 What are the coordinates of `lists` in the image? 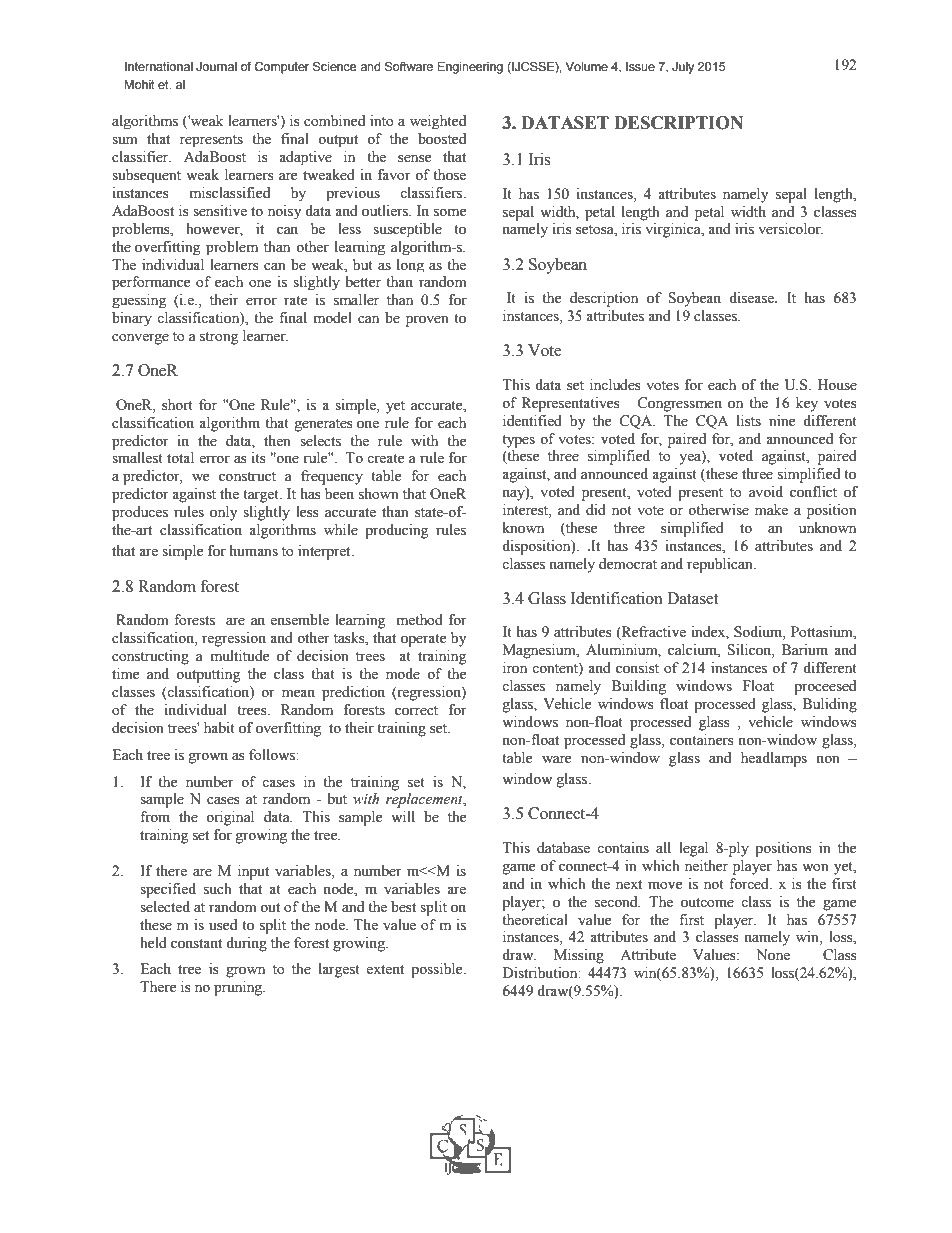 It's located at (749, 421).
